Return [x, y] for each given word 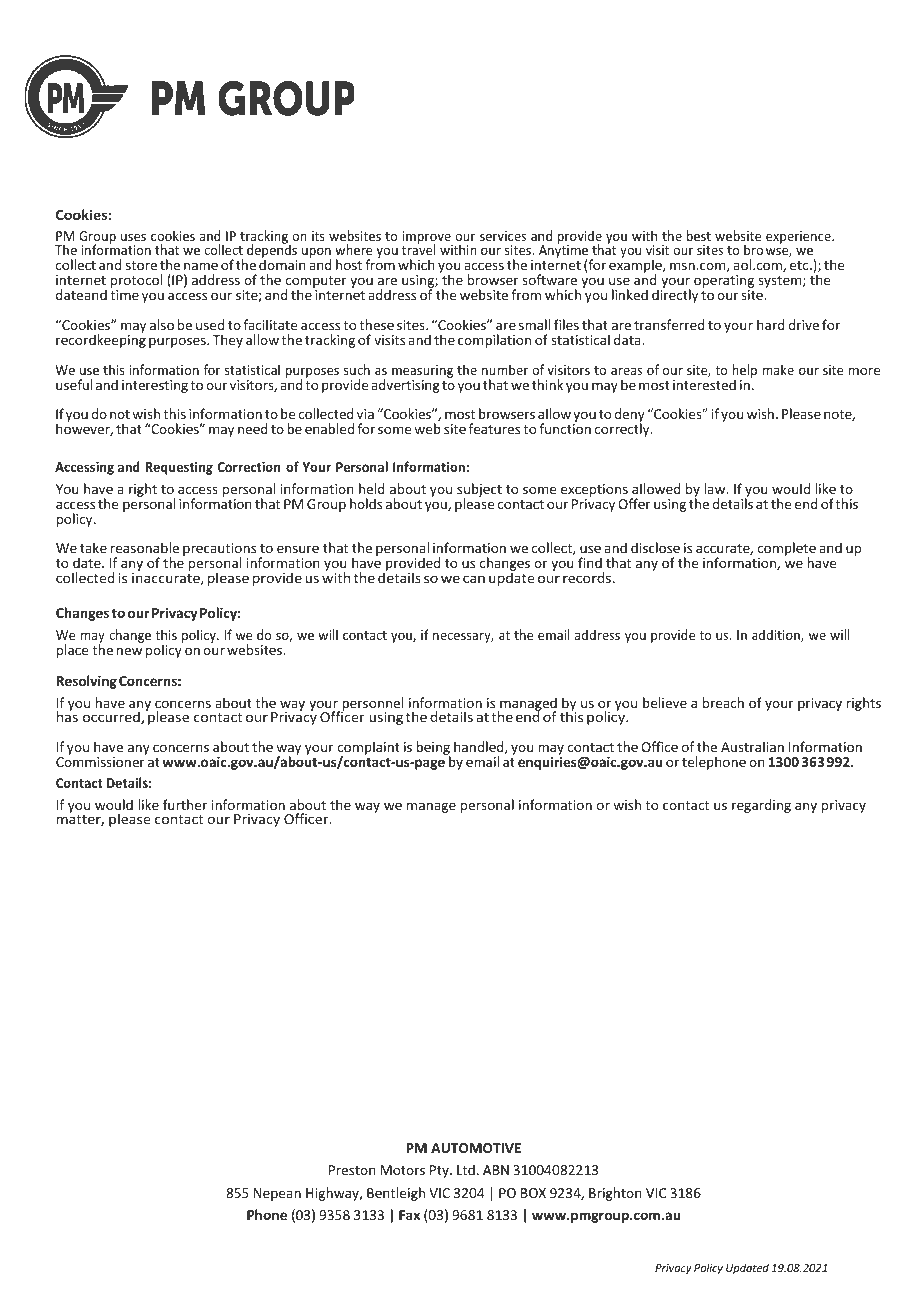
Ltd [466, 1169]
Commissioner [100, 762]
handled [480, 747]
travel [419, 249]
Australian [752, 746]
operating [724, 283]
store [141, 265]
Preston [352, 1170]
